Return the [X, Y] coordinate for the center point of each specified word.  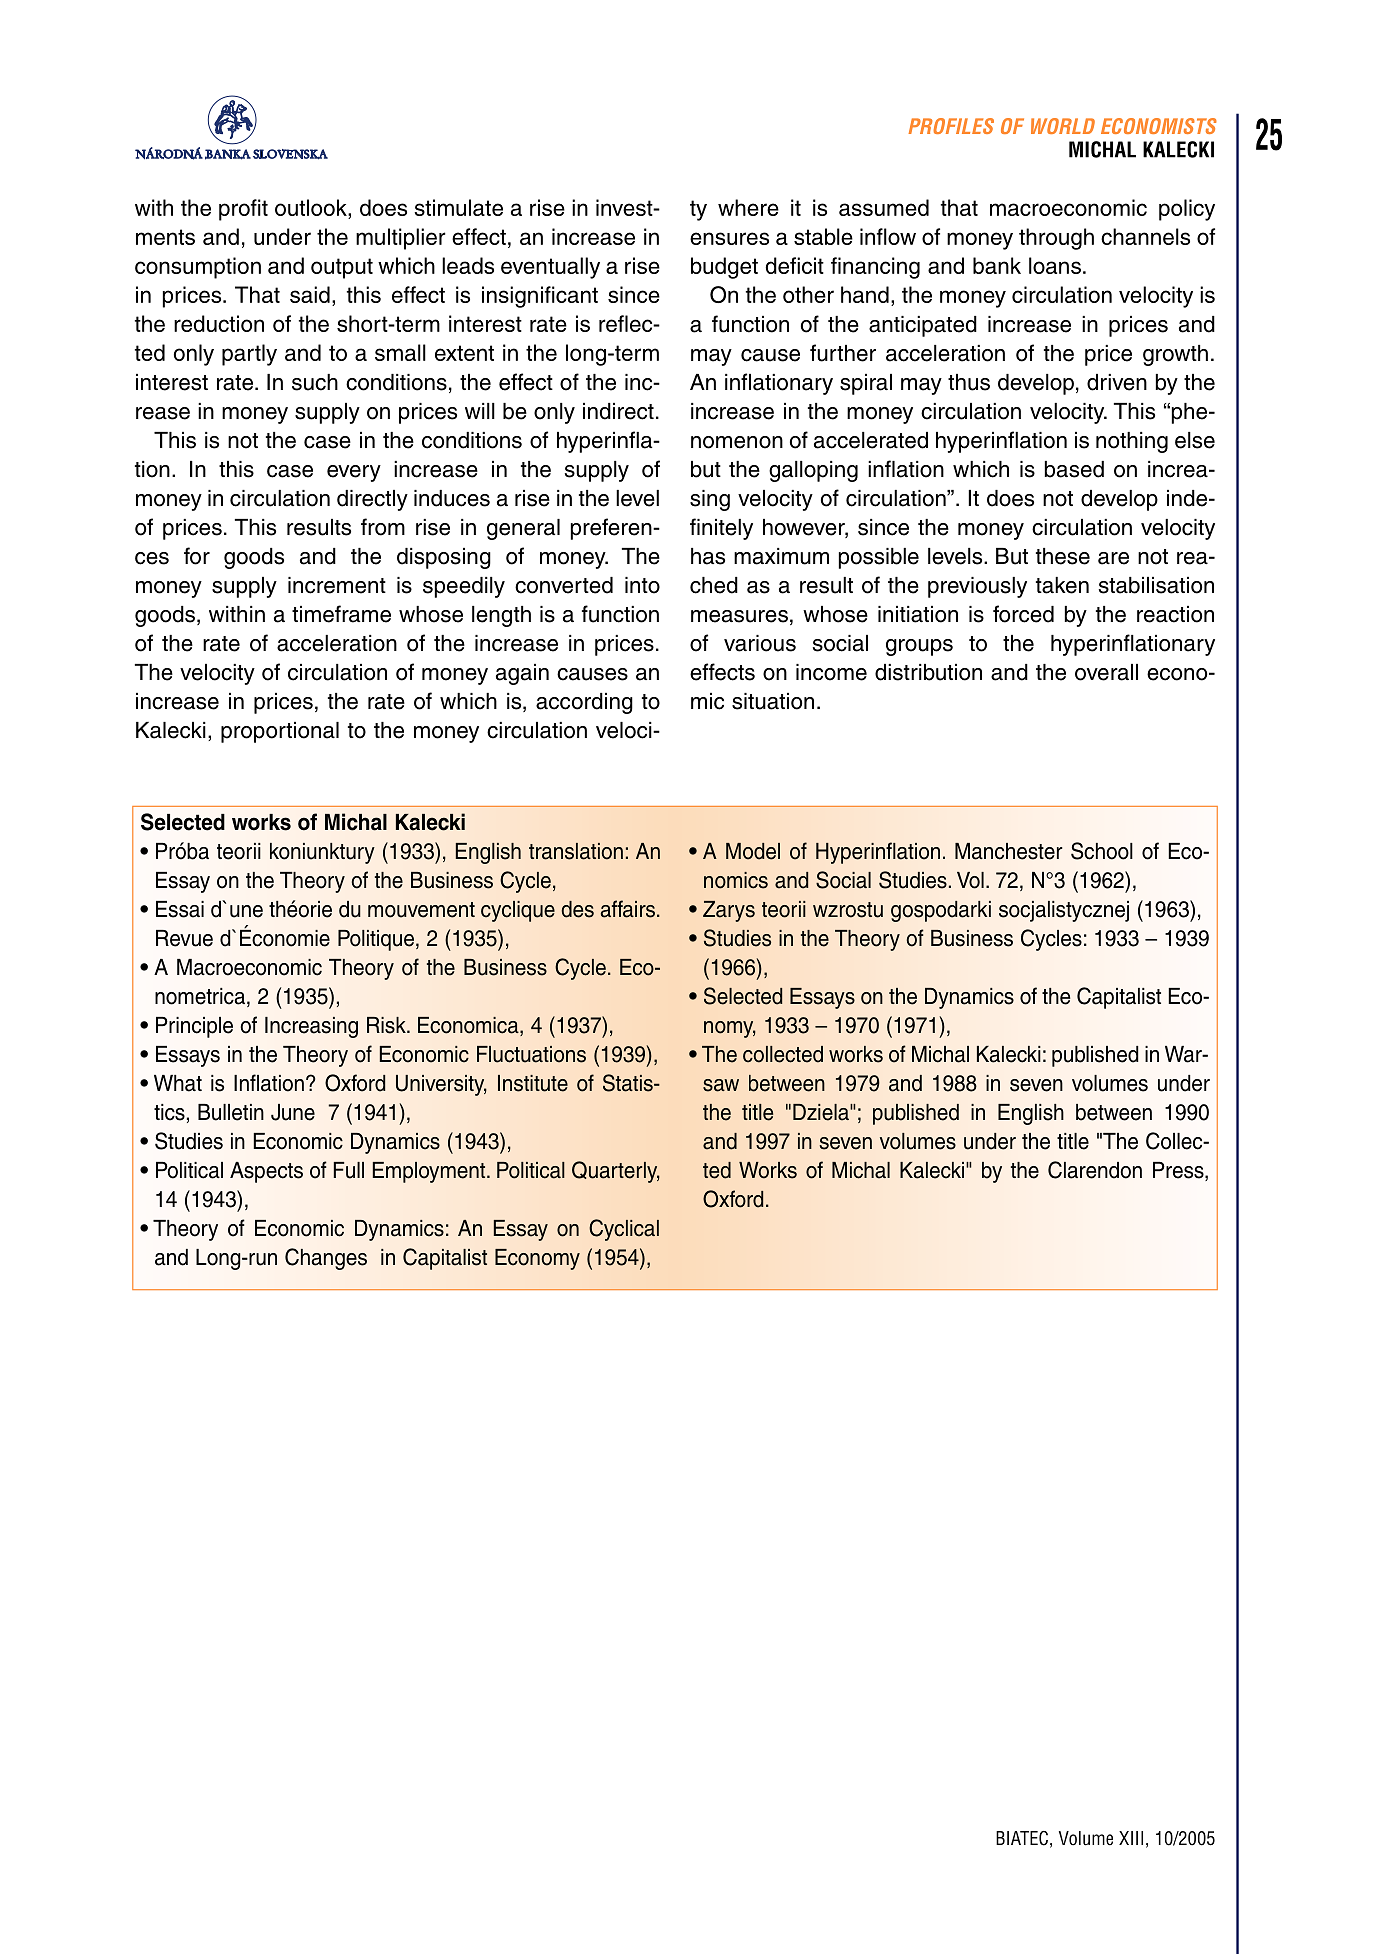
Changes [326, 1259]
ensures [729, 238]
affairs [628, 909]
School [1102, 851]
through [1056, 239]
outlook [312, 209]
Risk [387, 1025]
